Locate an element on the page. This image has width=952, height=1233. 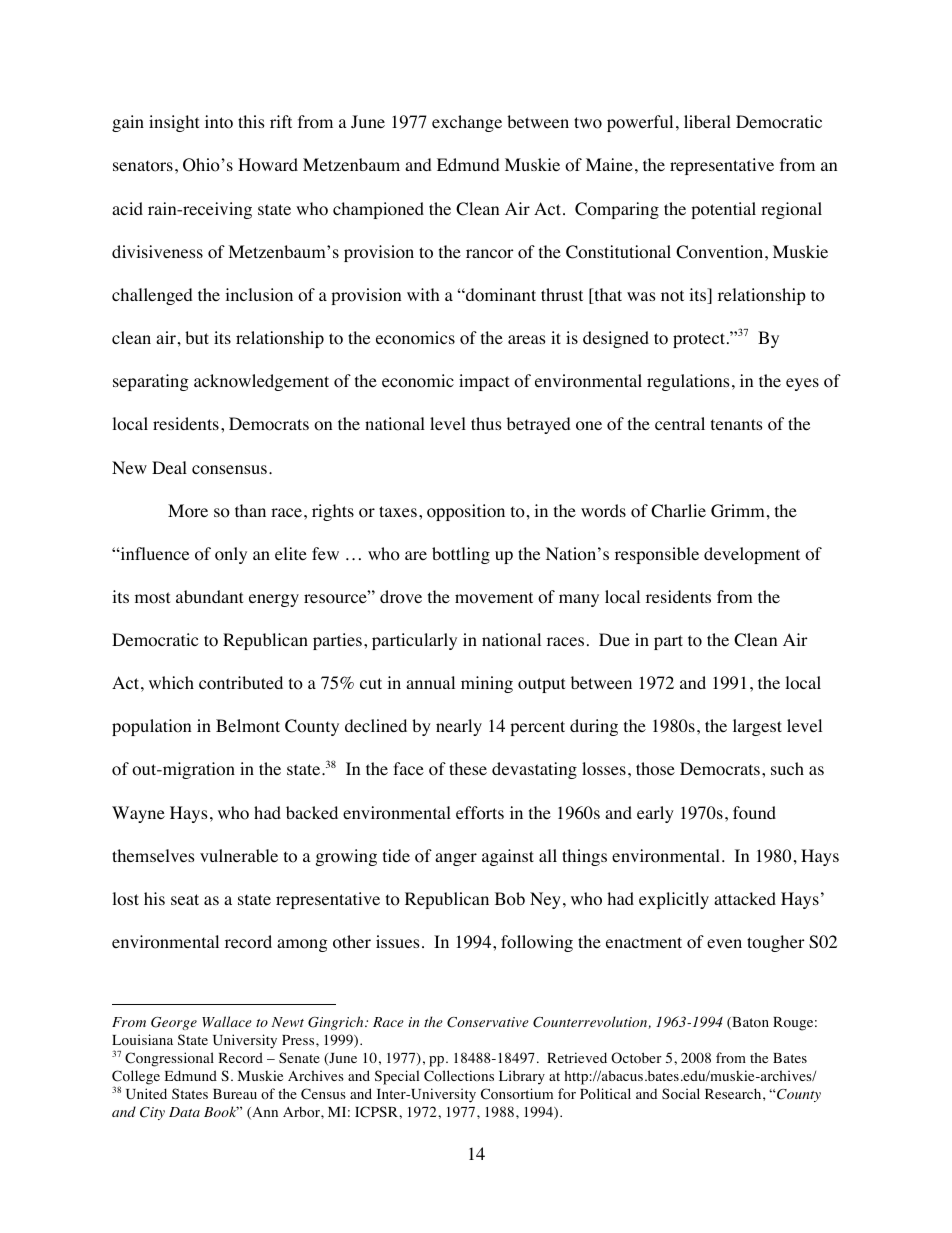
impact is located at coordinates (484, 382).
